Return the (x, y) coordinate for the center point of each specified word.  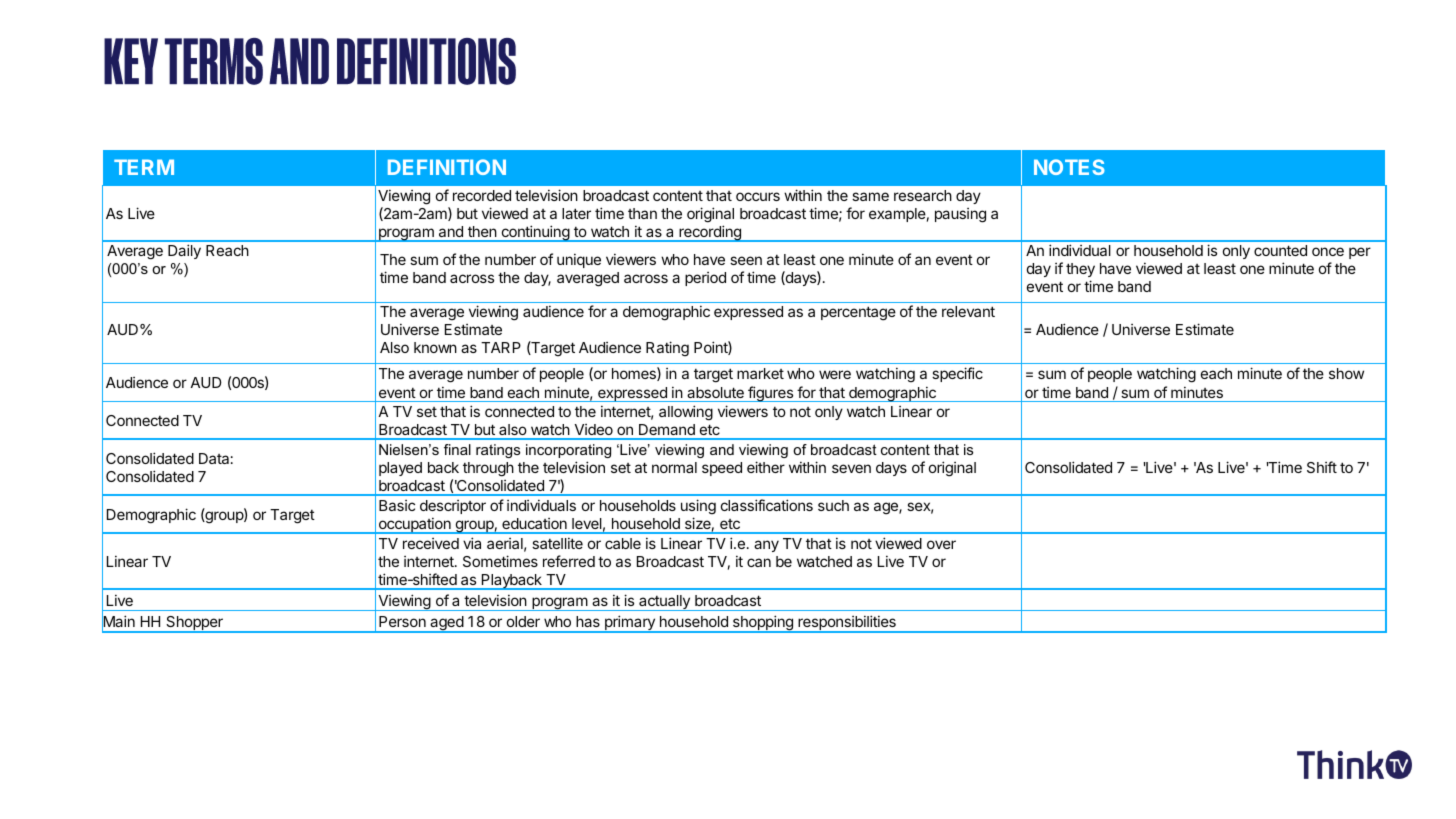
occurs (758, 196)
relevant (968, 311)
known (435, 347)
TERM (144, 167)
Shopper (194, 624)
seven (851, 468)
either (766, 467)
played (400, 469)
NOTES (1069, 167)
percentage (858, 313)
